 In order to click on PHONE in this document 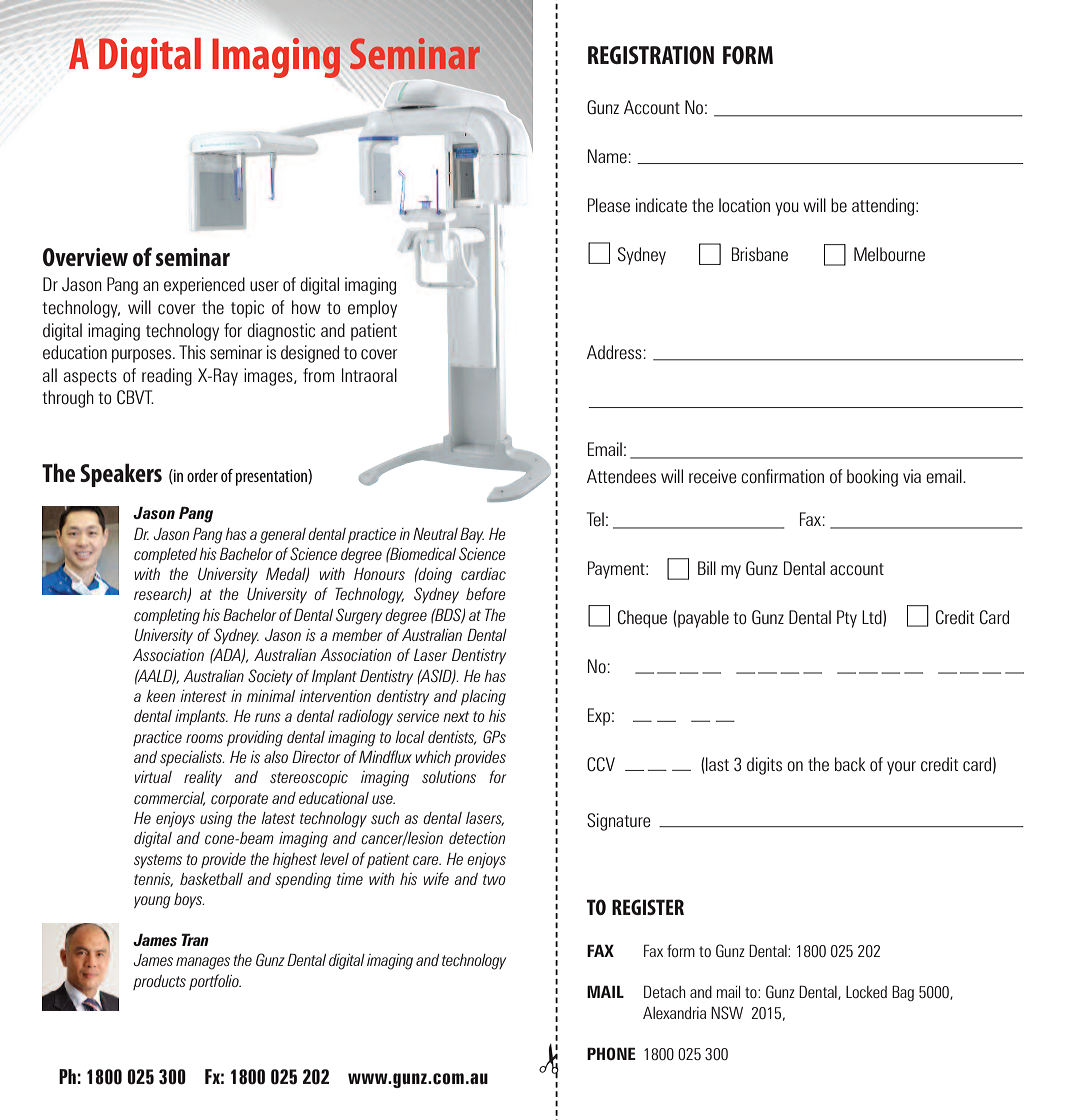, I will do `click(611, 1053)`.
